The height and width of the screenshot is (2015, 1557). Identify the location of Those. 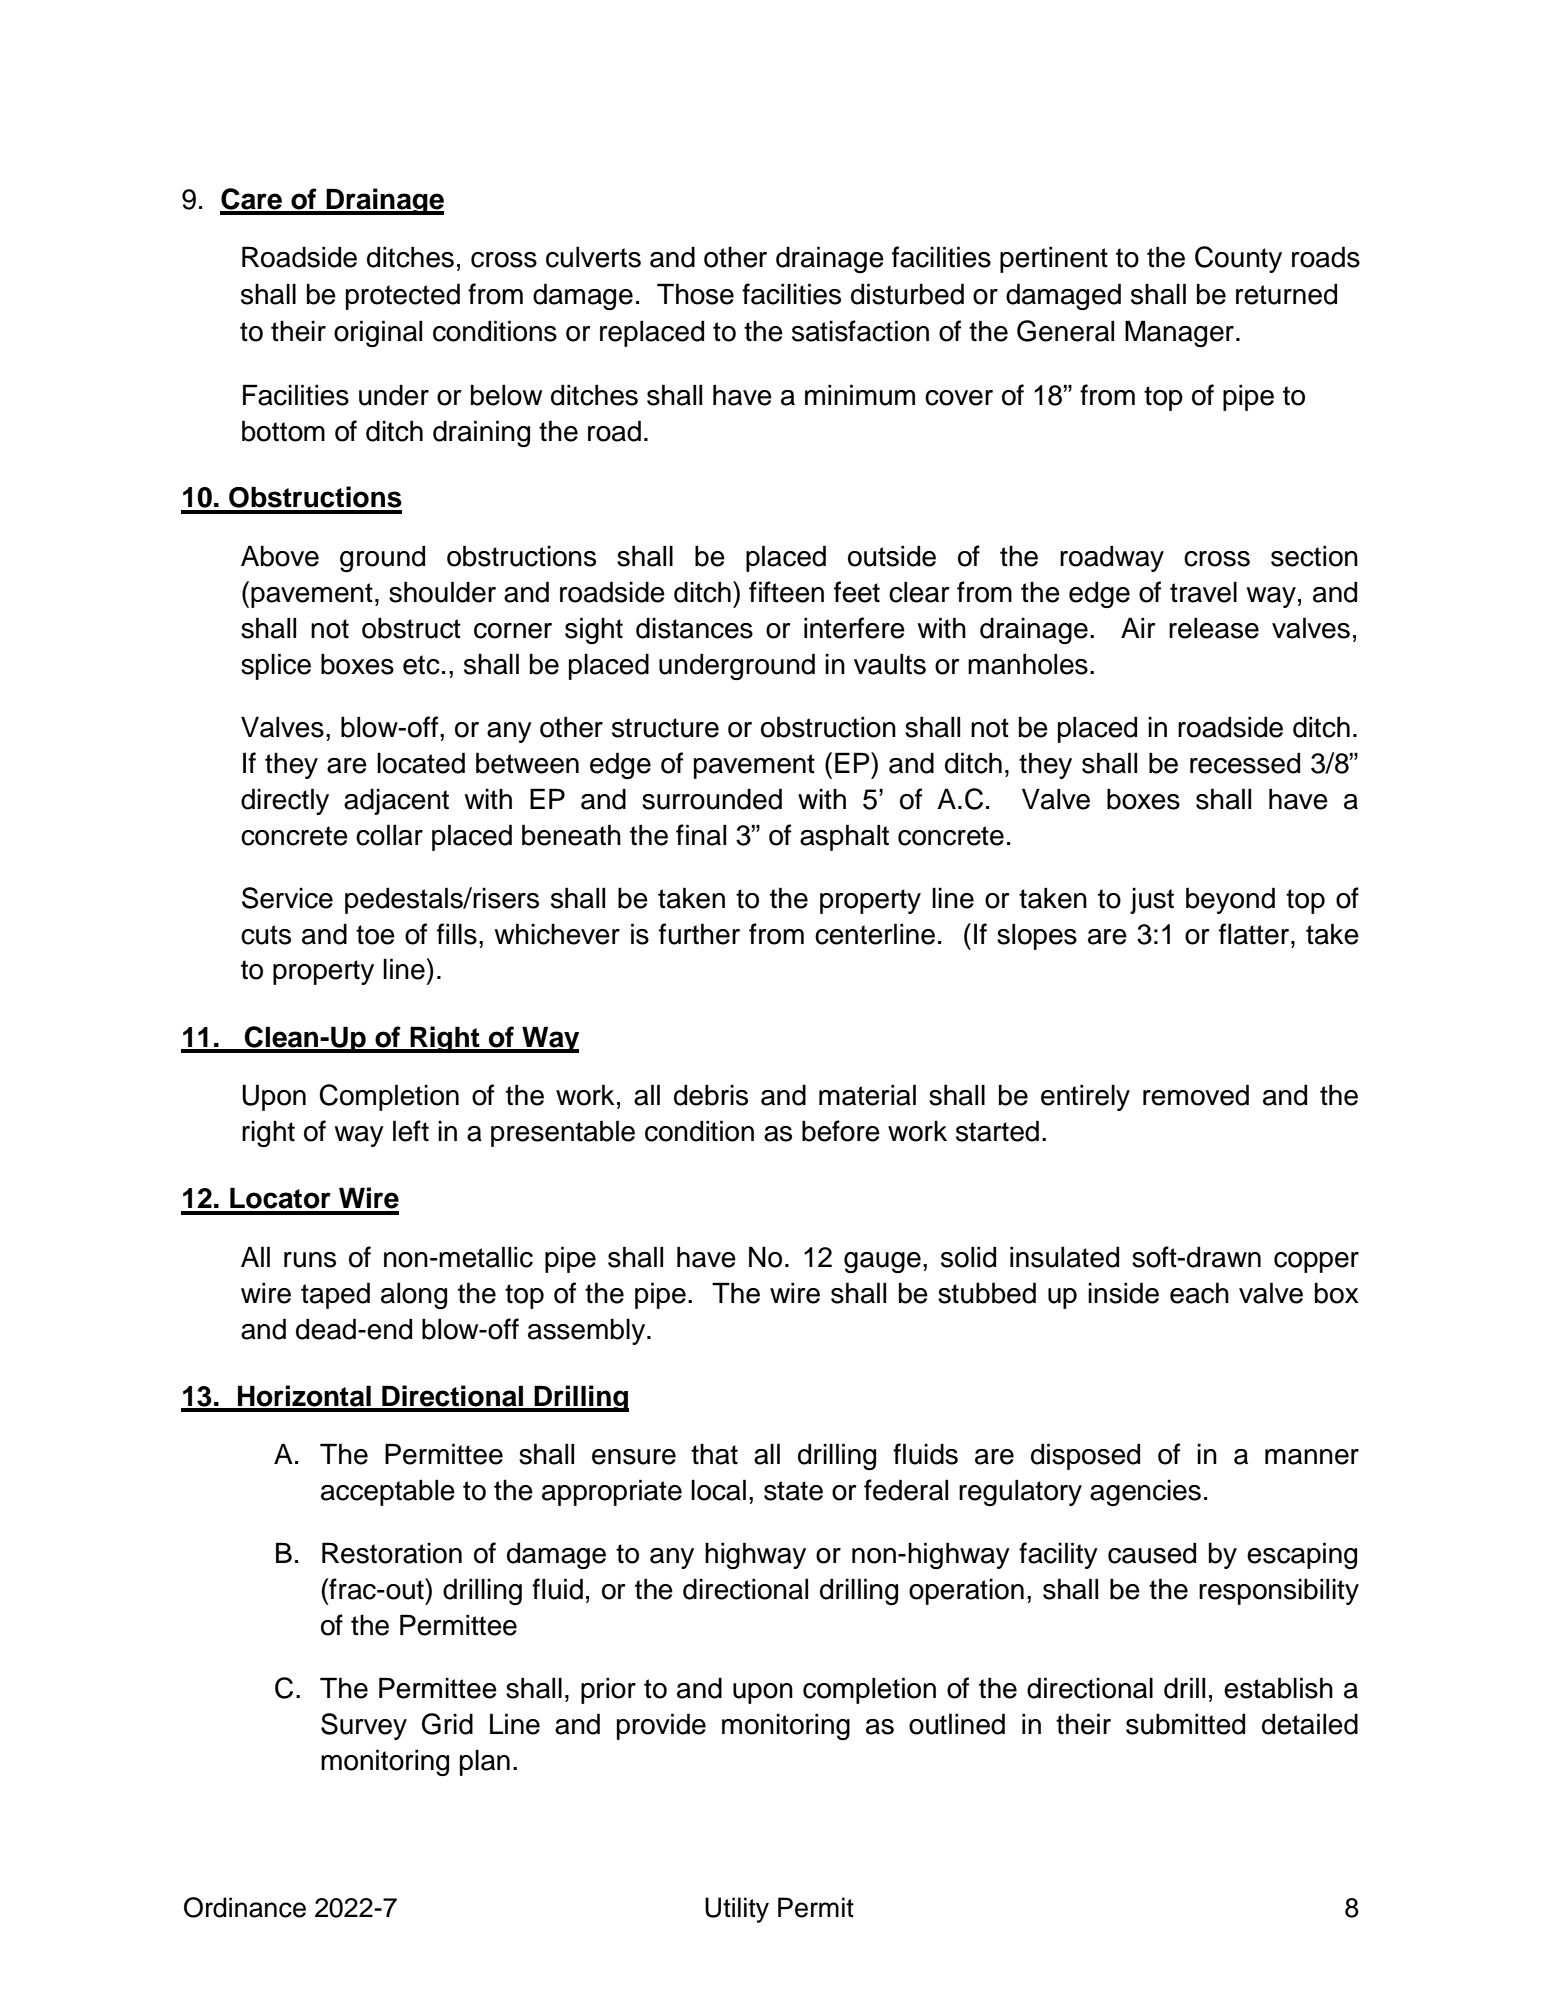
(695, 294).
